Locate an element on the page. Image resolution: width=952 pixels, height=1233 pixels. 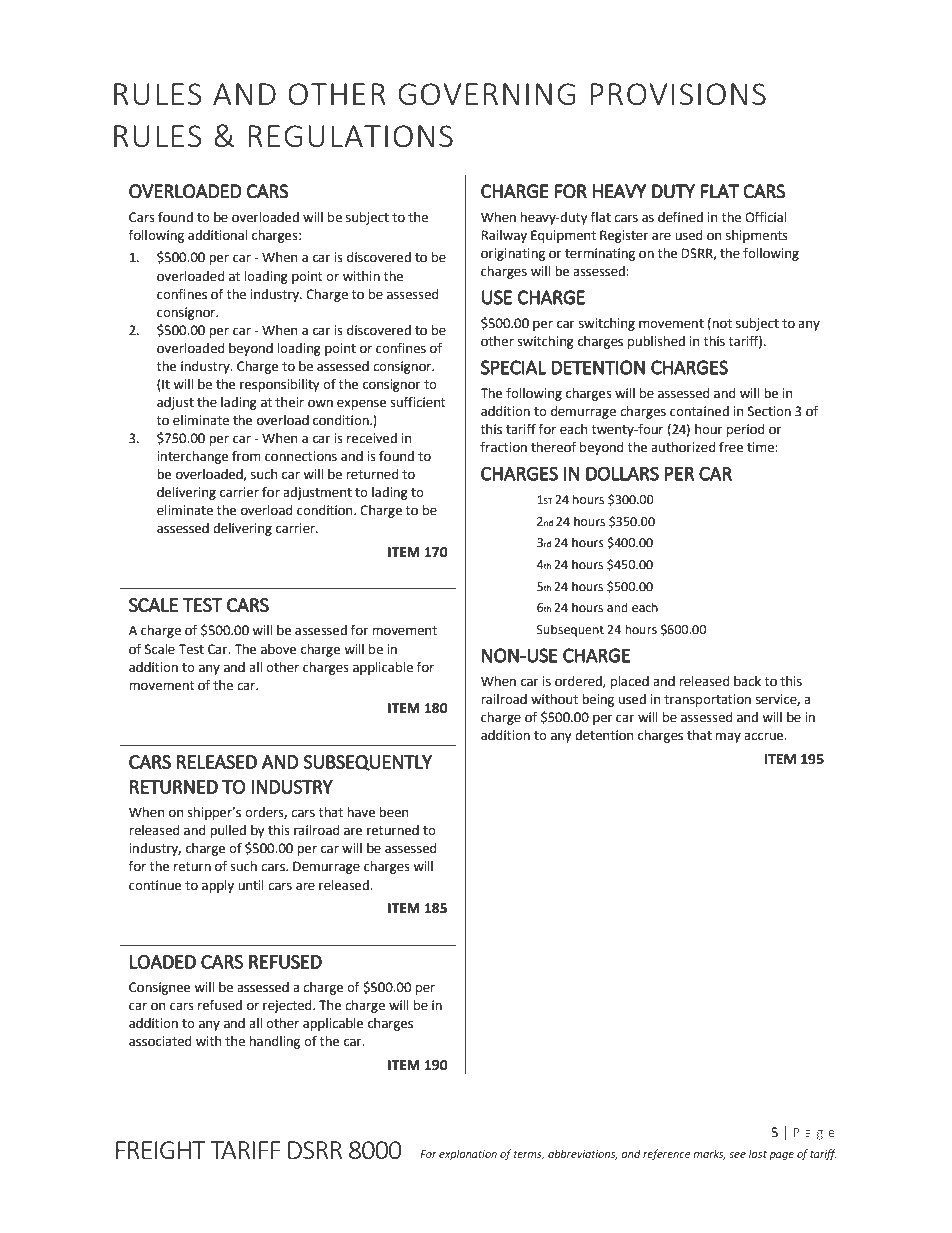
REGULATIONS is located at coordinates (350, 136).
